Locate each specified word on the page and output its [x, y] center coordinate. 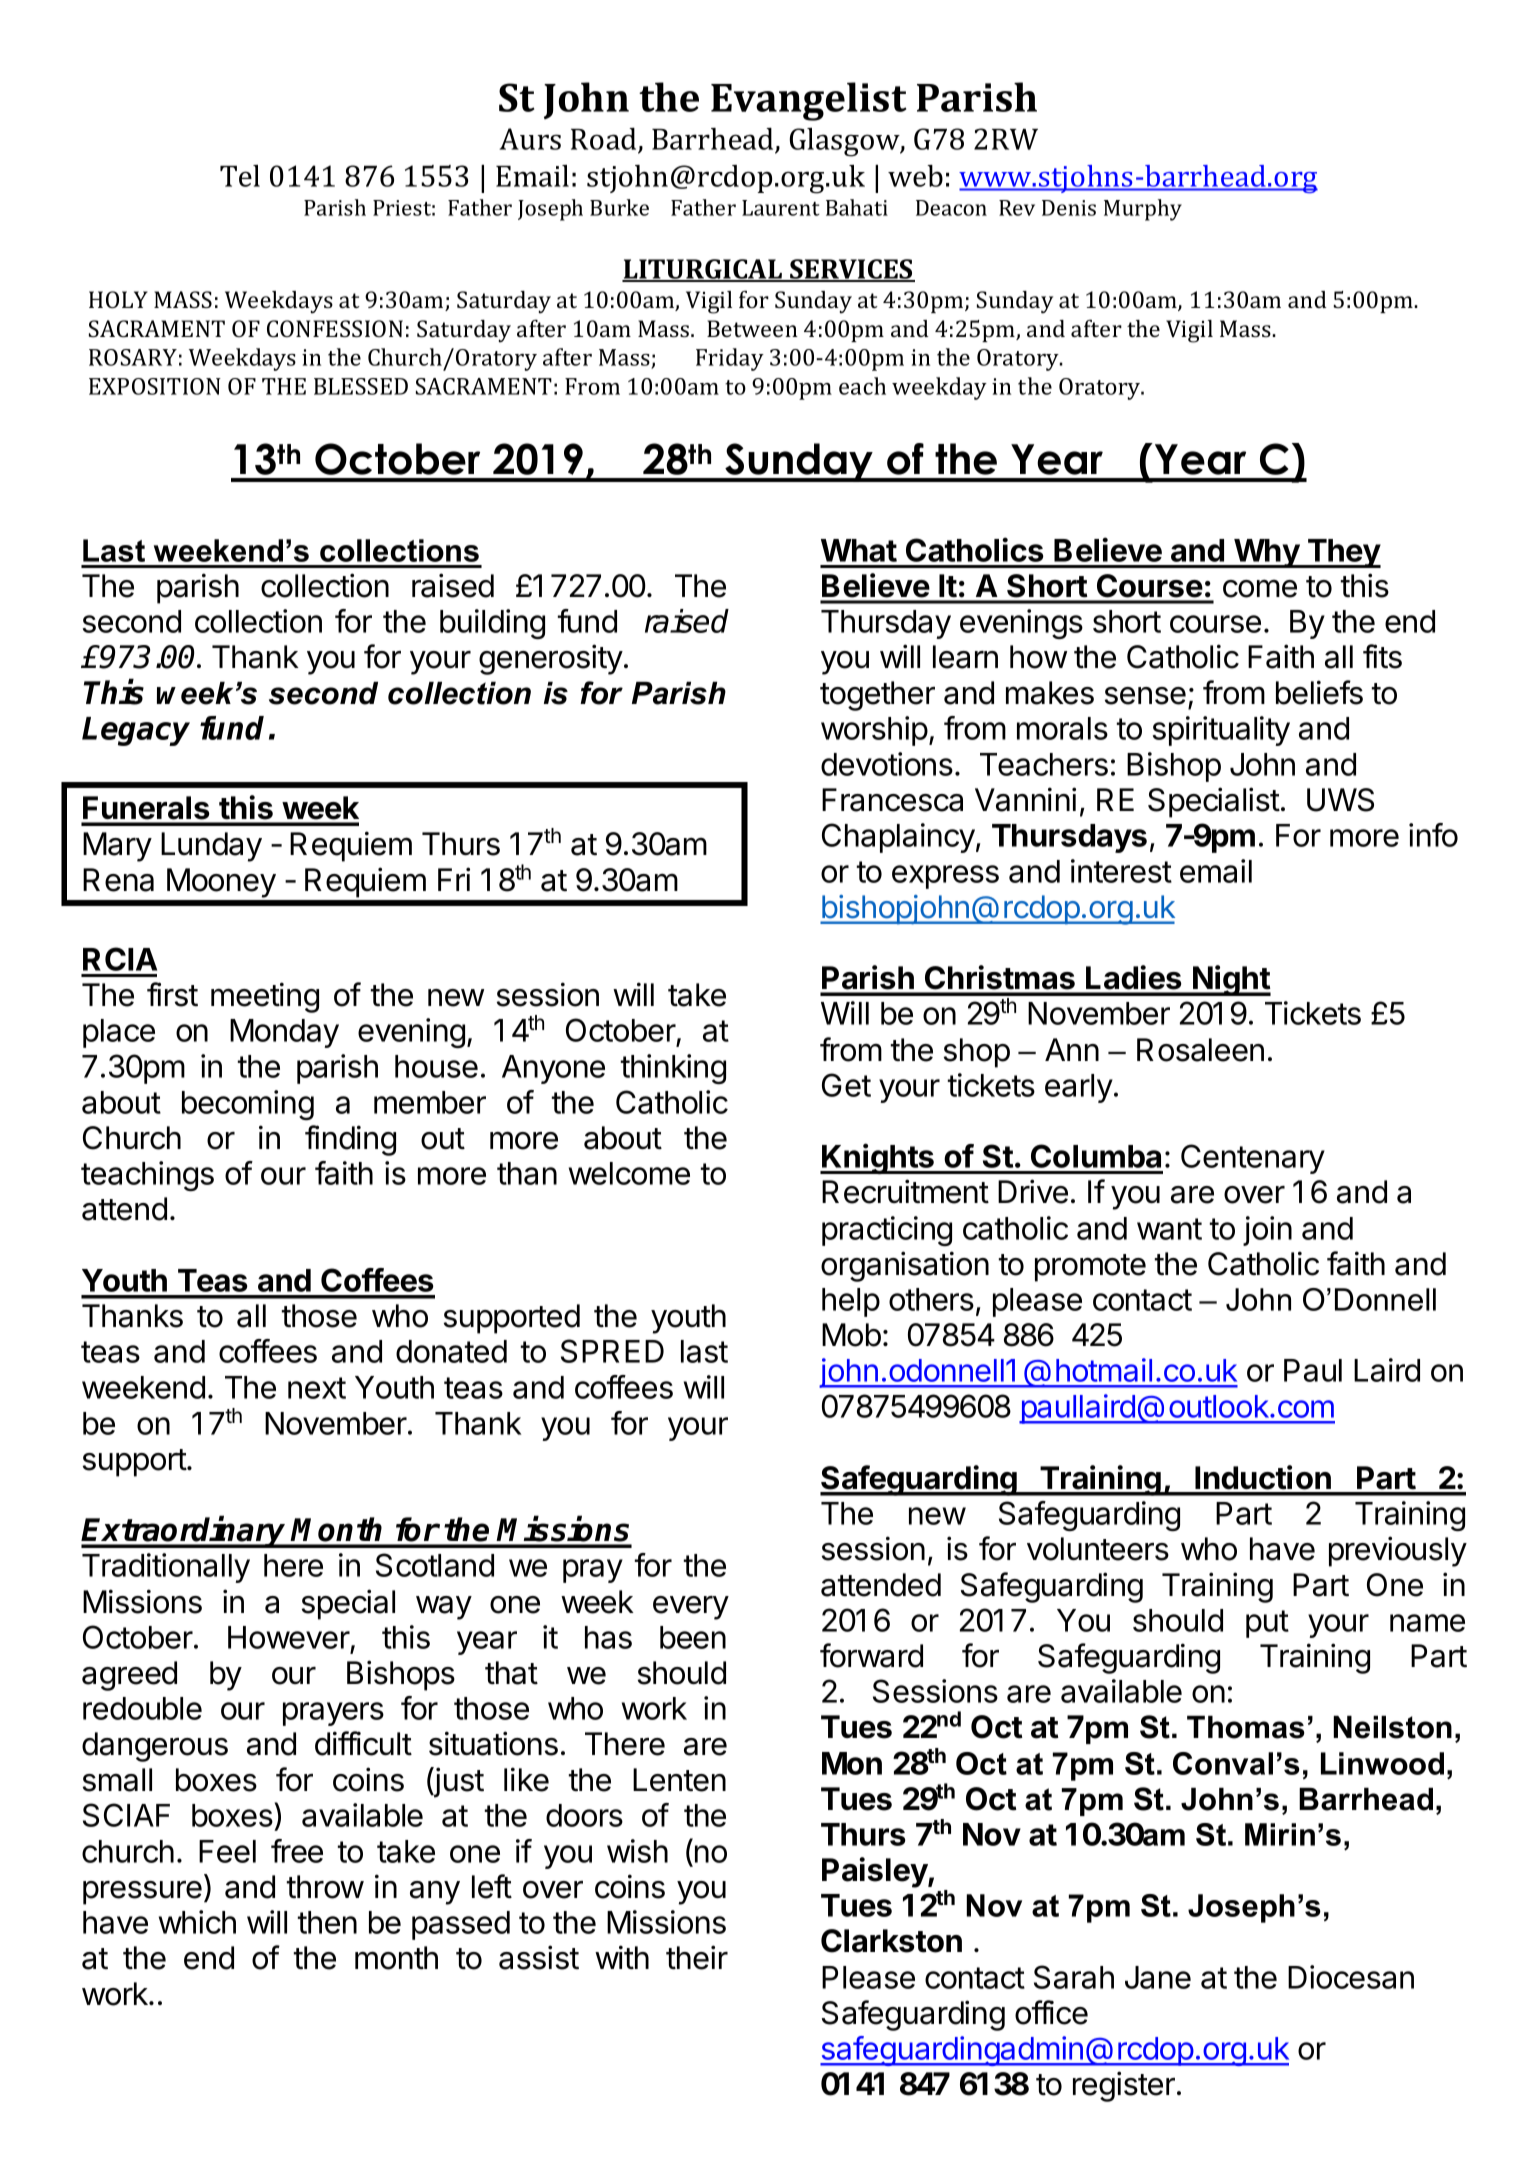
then [327, 1922]
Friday [730, 359]
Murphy [1143, 210]
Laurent [781, 208]
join [1267, 1231]
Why [1266, 553]
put [1267, 1624]
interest [1121, 871]
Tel [240, 176]
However [289, 1637]
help [851, 1302]
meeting [265, 997]
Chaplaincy [898, 838]
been [693, 1637]
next [317, 1388]
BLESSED [361, 386]
